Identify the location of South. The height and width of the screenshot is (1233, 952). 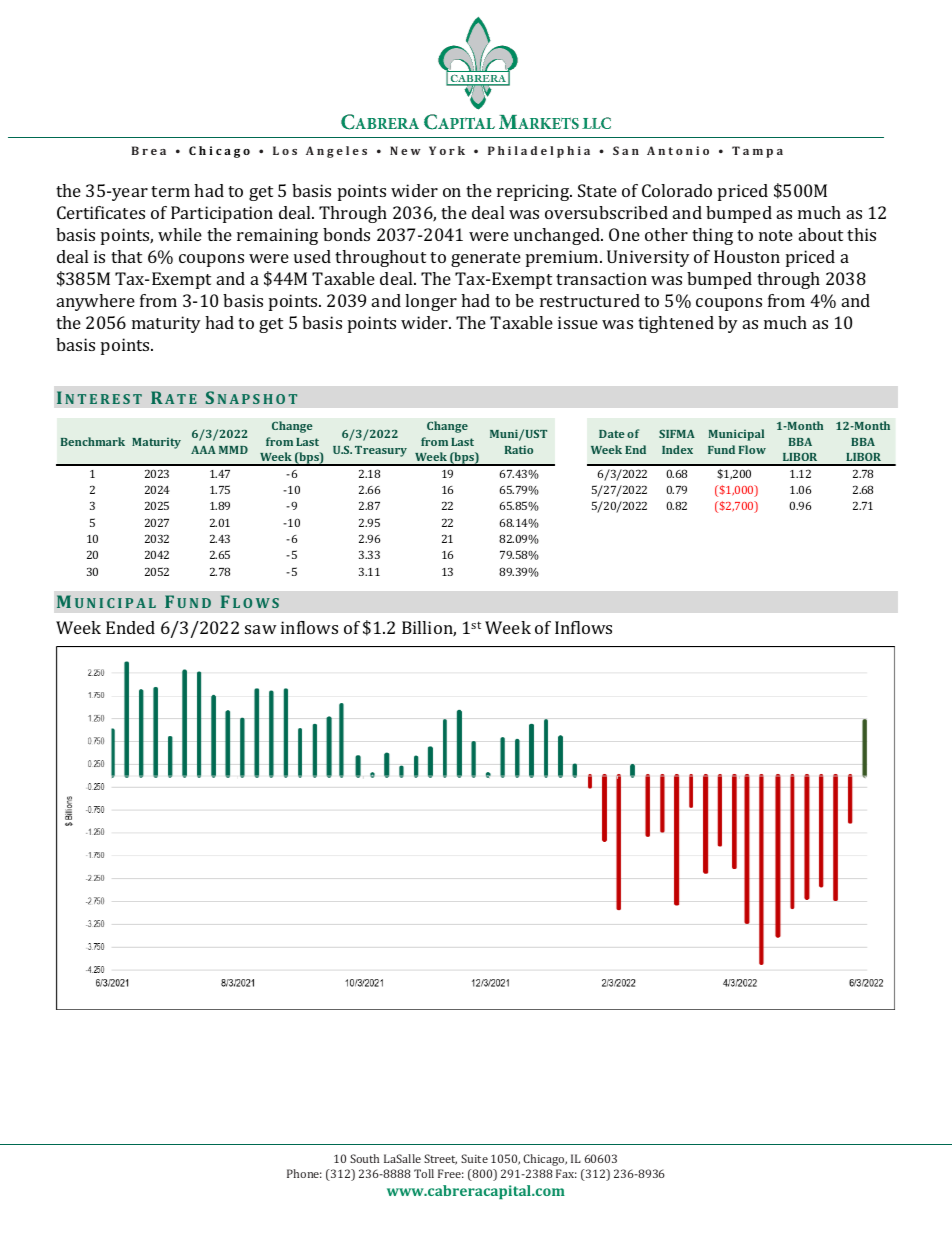
(364, 1158).
